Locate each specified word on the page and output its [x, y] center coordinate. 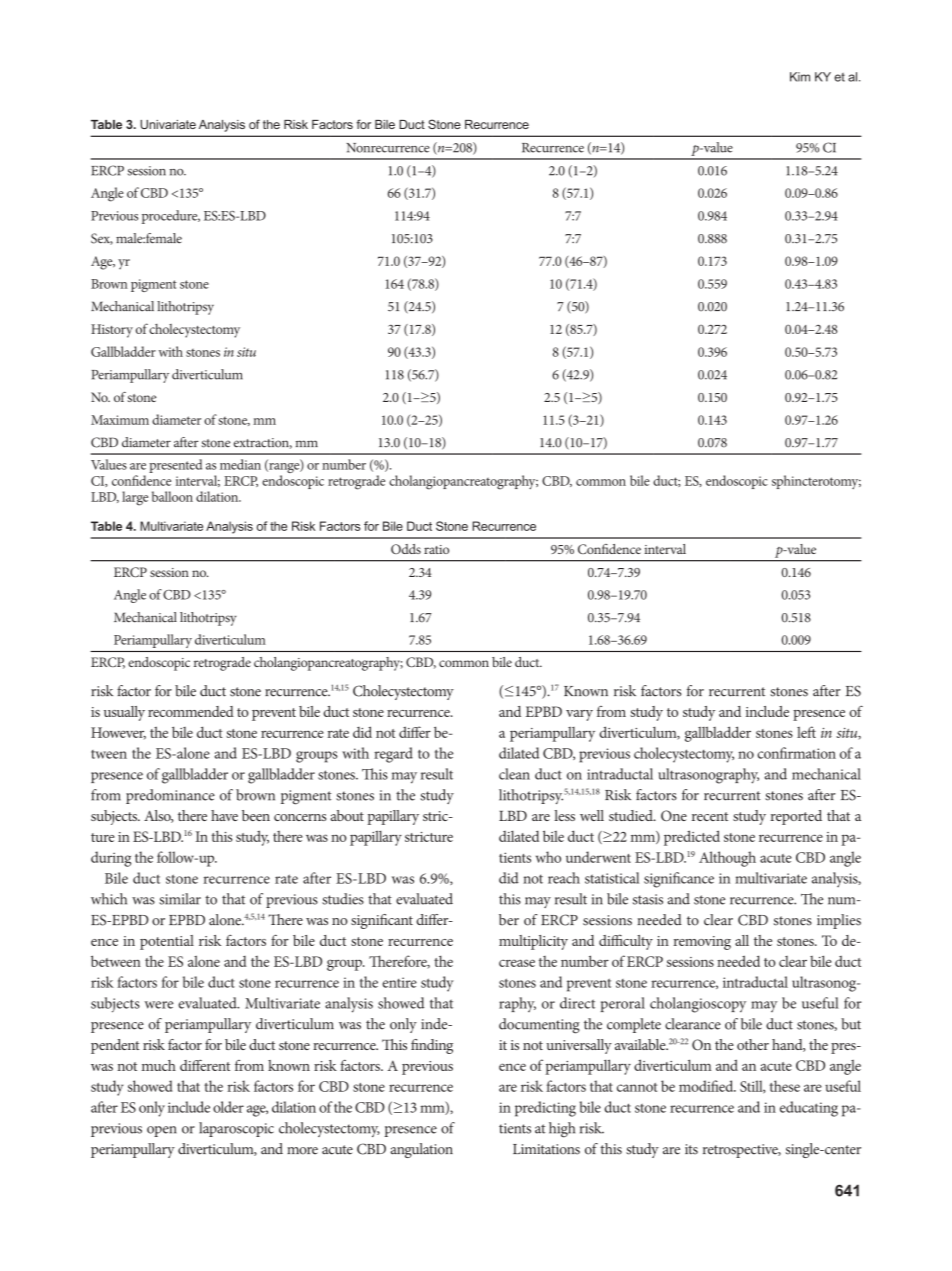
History [112, 331]
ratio [436, 549]
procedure [171, 217]
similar [180, 899]
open [161, 1131]
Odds [406, 549]
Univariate [168, 124]
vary [579, 715]
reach [564, 878]
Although [727, 859]
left [806, 732]
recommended [191, 711]
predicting [545, 1109]
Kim [800, 77]
